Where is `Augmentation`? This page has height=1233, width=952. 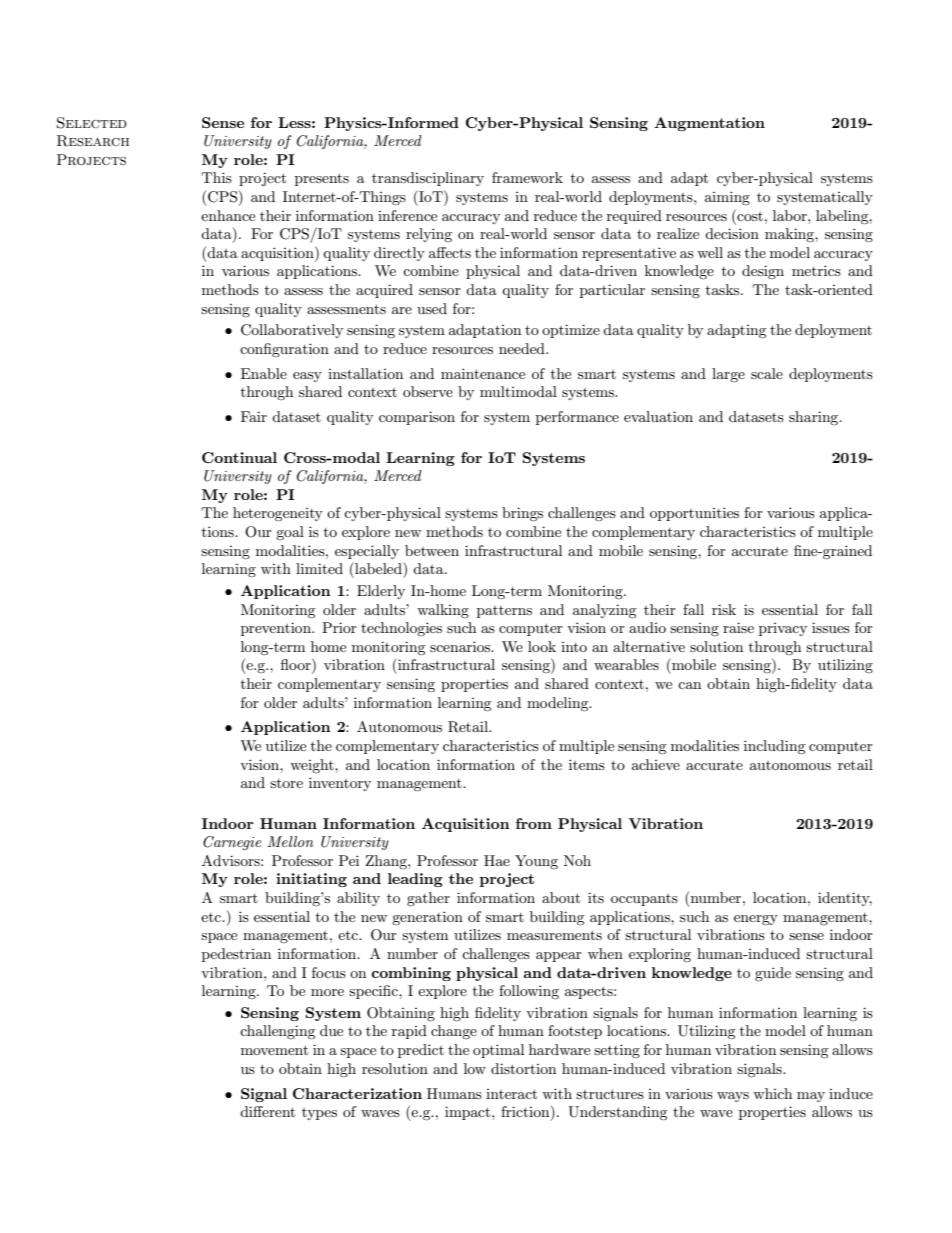 Augmentation is located at coordinates (709, 124).
